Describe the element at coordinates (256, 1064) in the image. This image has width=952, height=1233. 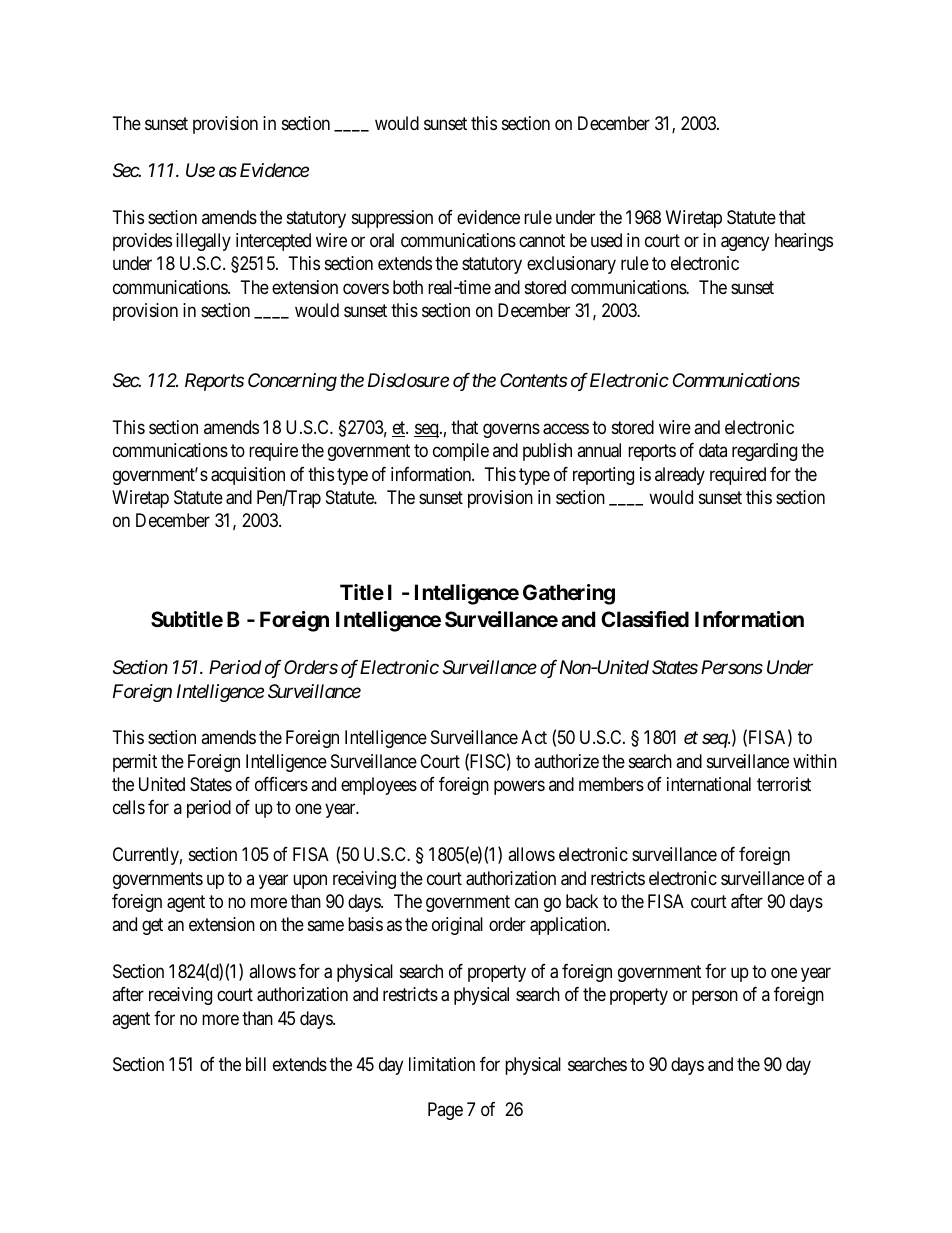
I see `bill` at that location.
